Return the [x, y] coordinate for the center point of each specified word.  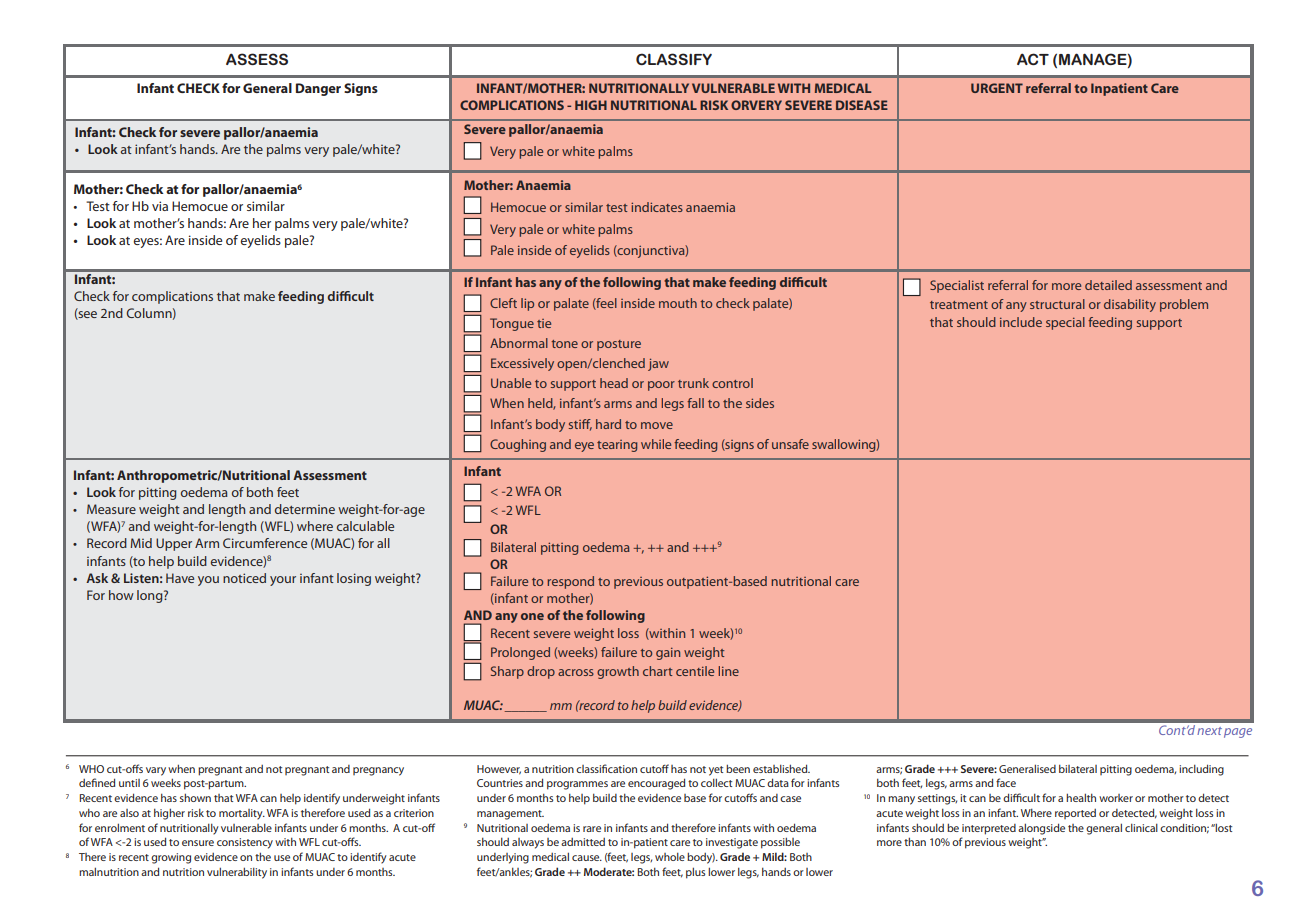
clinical [1141, 828]
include [1021, 322]
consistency [245, 843]
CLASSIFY [674, 59]
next [1209, 731]
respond [570, 582]
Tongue [512, 324]
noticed [244, 578]
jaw [658, 364]
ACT [1033, 59]
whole [670, 857]
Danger [318, 89]
